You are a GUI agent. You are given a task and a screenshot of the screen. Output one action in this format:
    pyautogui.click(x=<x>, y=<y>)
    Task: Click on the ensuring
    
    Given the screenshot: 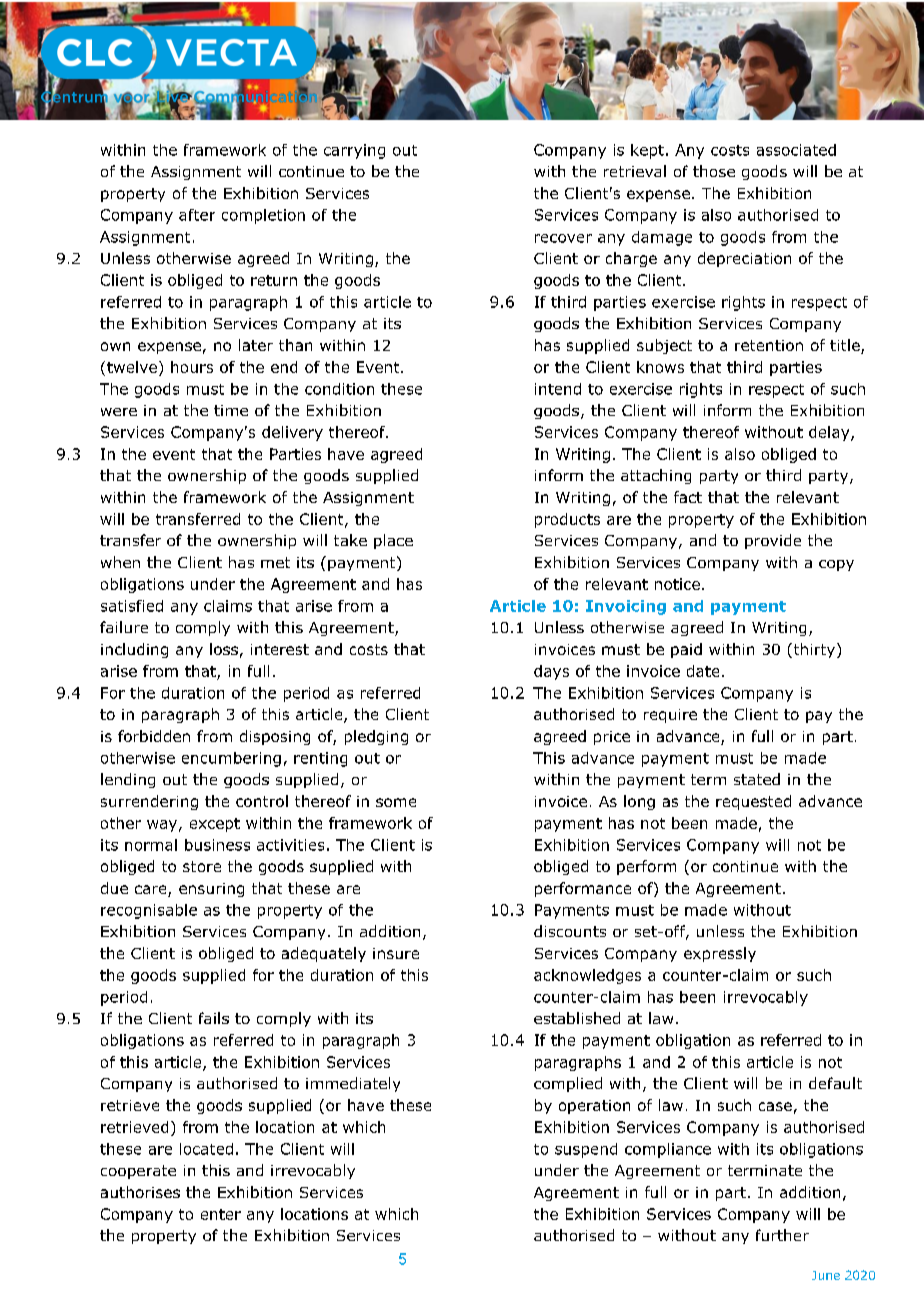 What is the action you would take?
    pyautogui.click(x=211, y=890)
